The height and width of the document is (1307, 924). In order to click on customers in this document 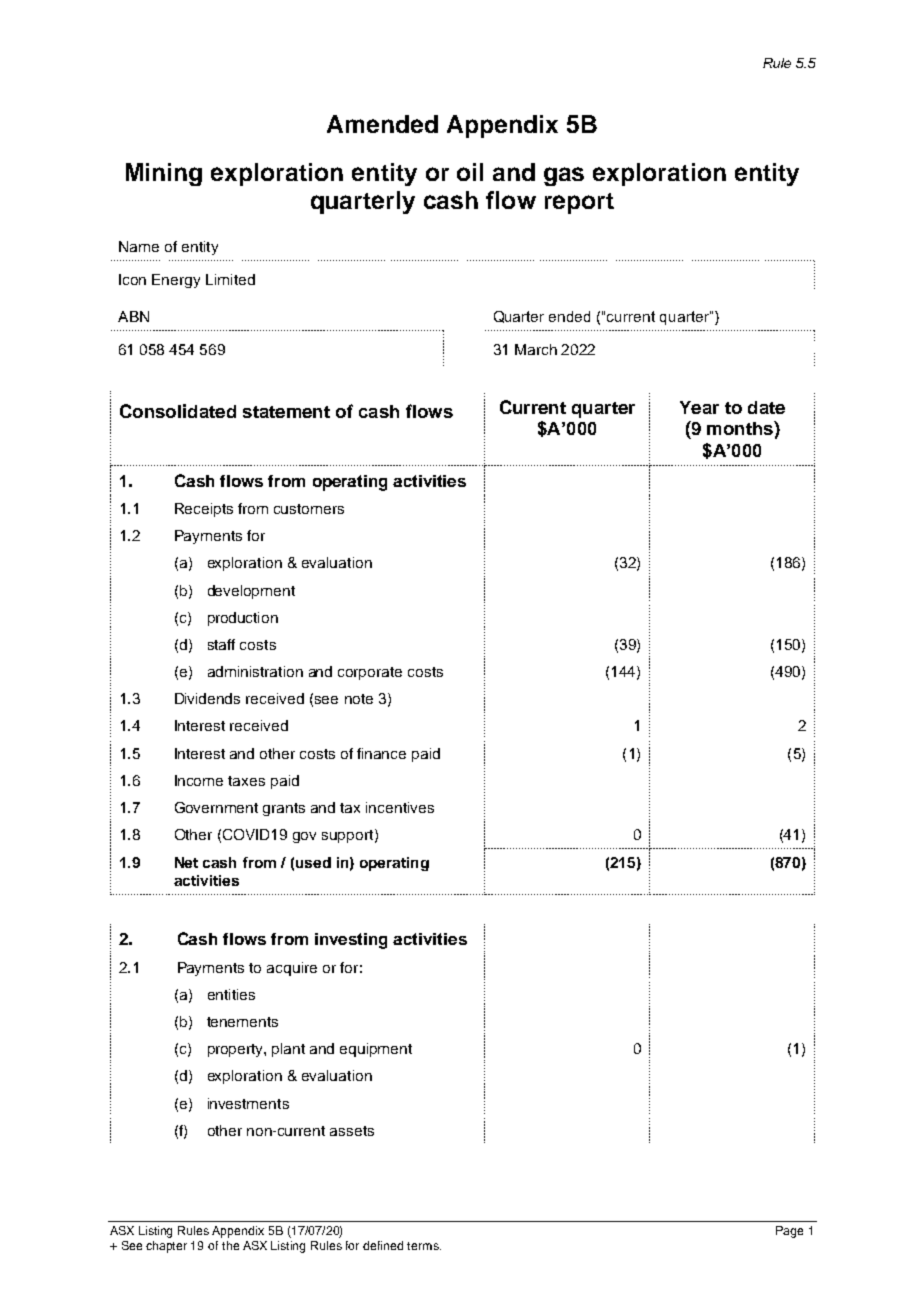, I will do `click(309, 509)`.
